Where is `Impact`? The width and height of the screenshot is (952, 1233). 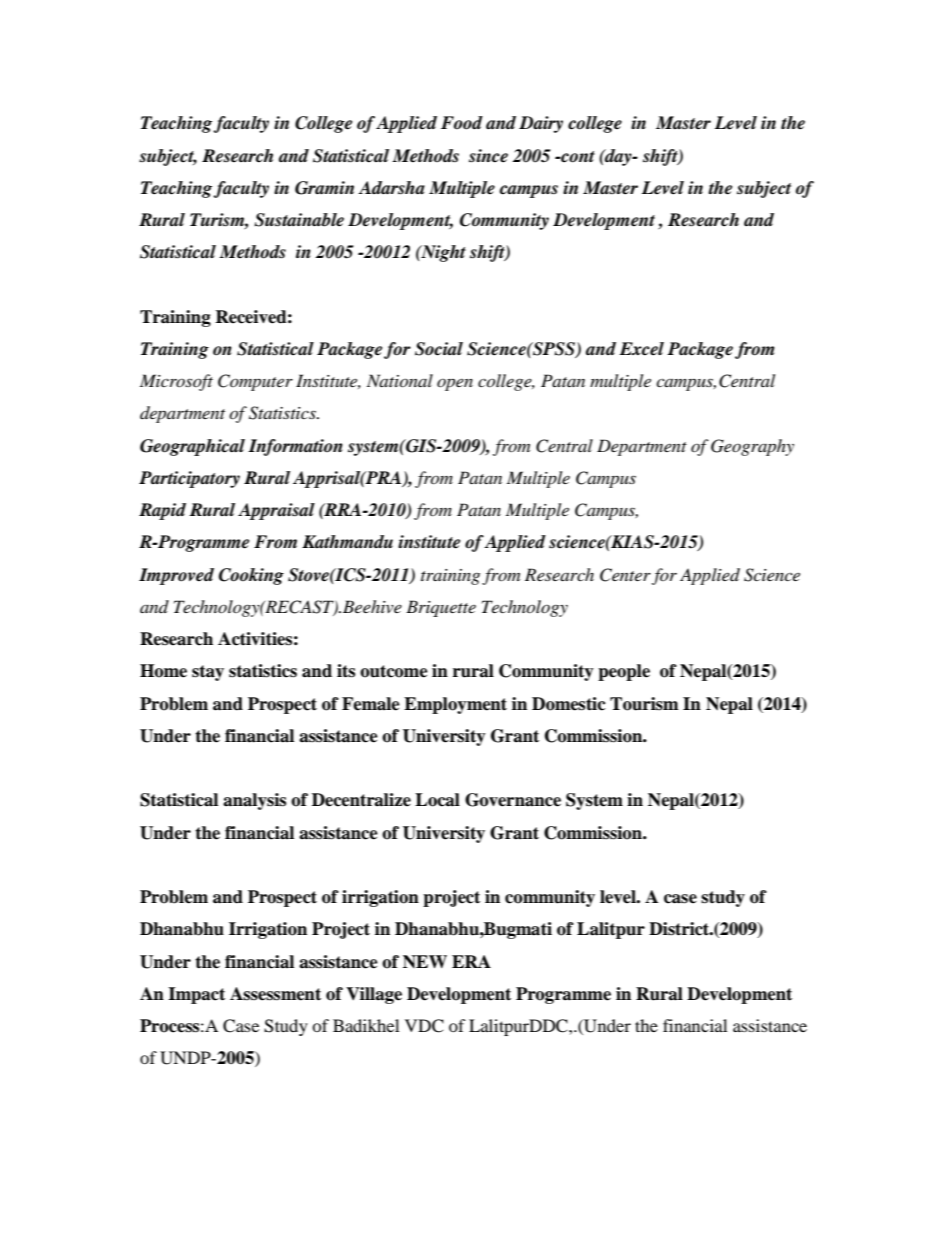
Impact is located at coordinates (196, 995).
